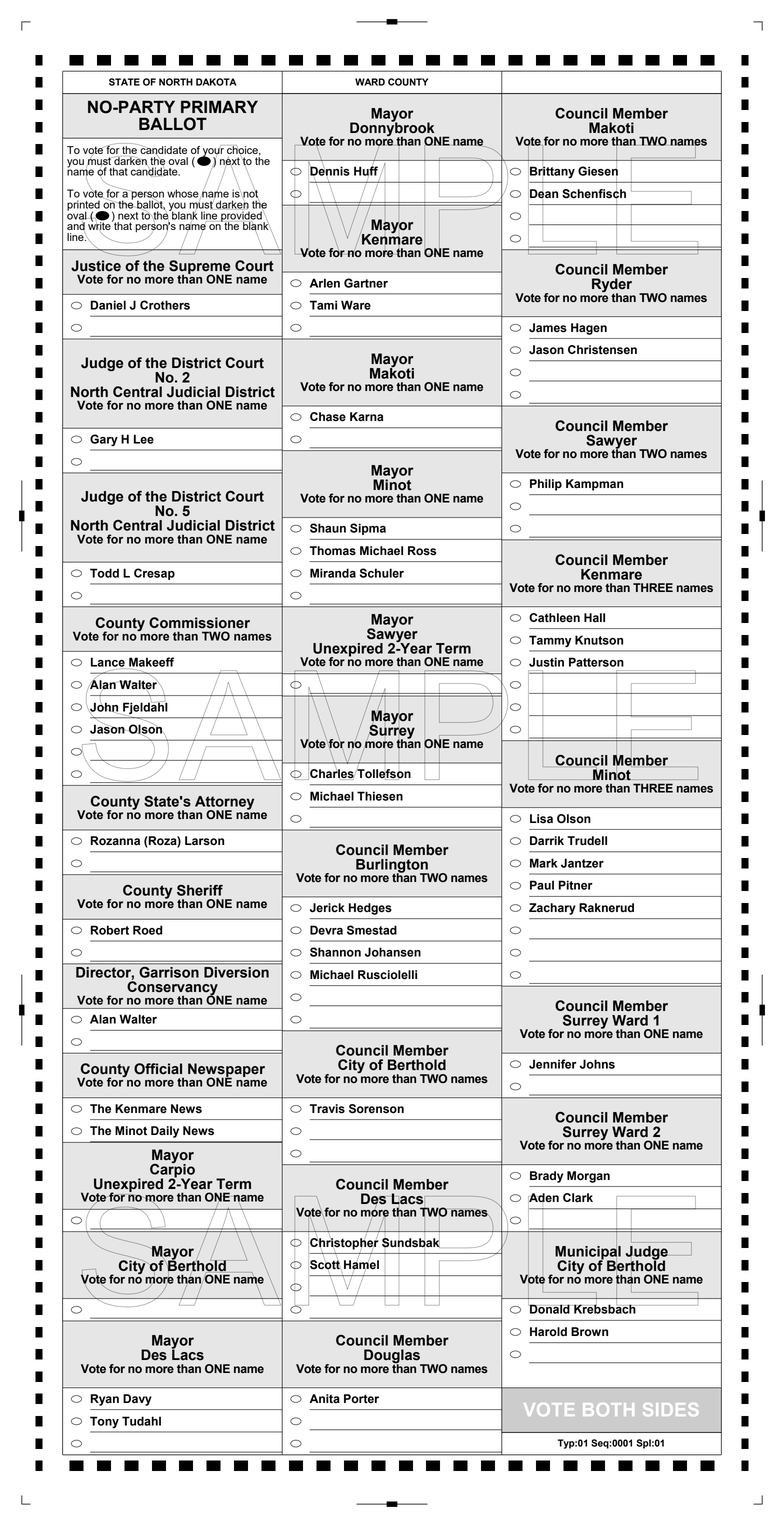  I want to click on PRIMARY, so click(219, 106).
